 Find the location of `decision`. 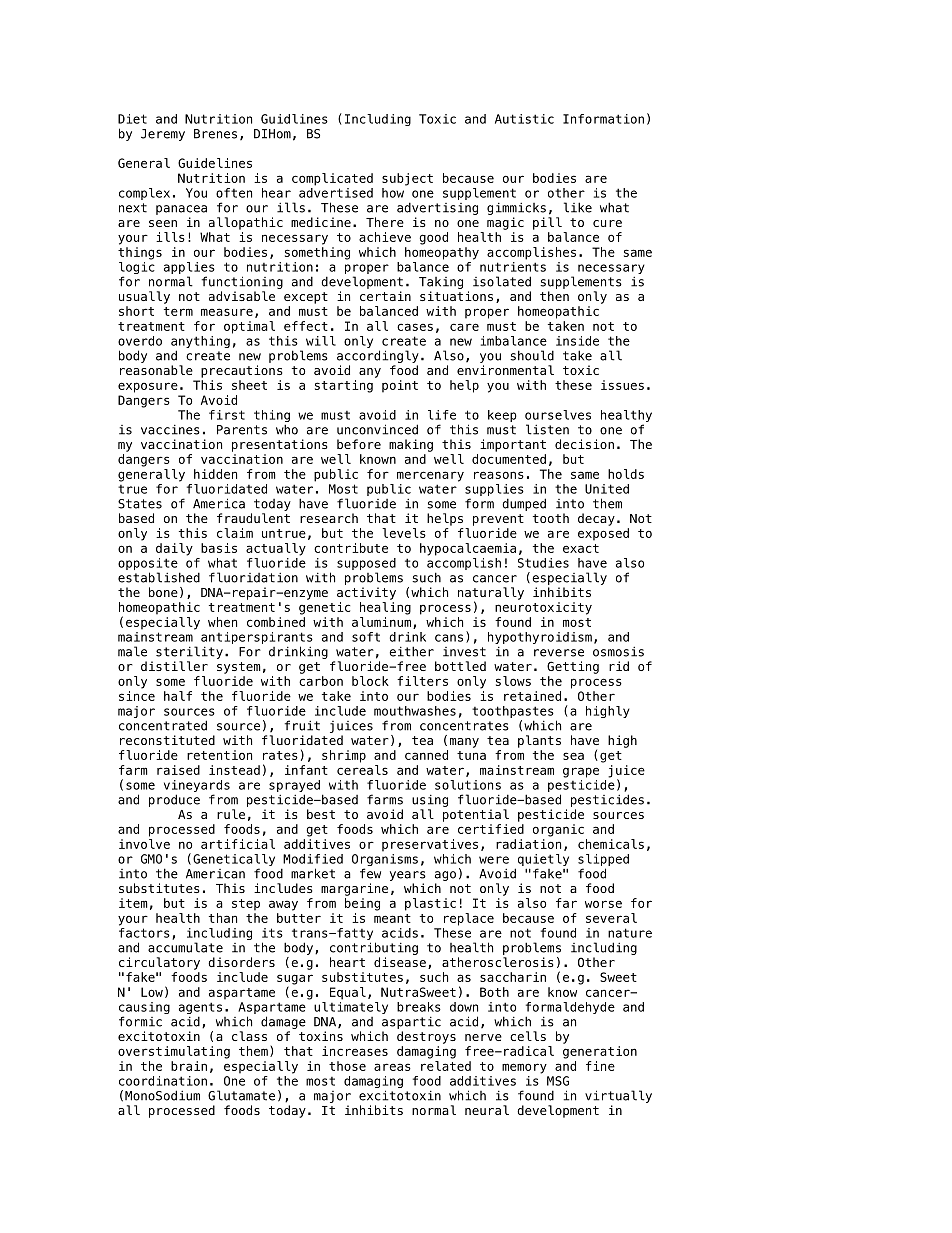

decision is located at coordinates (584, 444).
